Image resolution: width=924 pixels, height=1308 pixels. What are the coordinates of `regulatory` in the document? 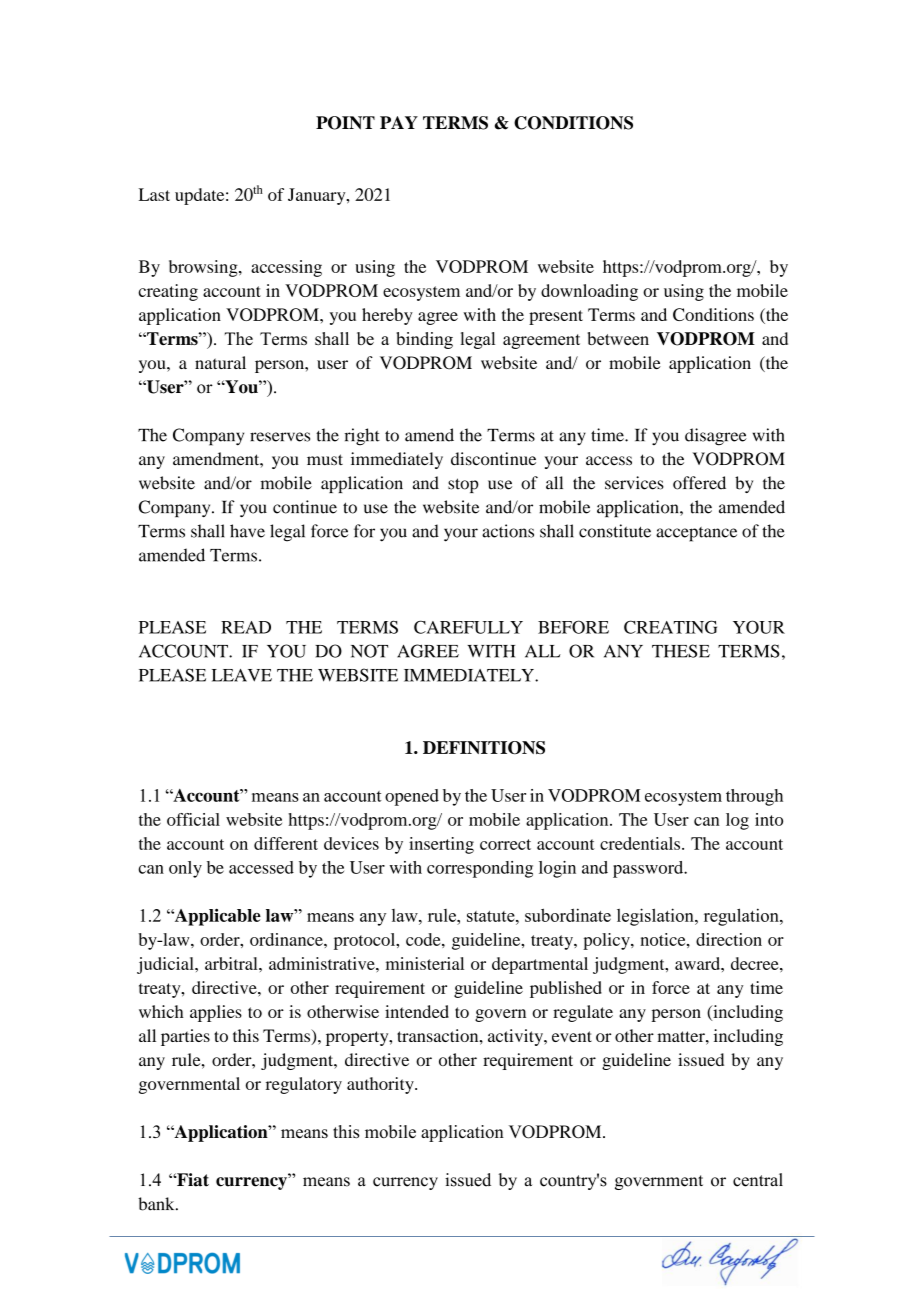 It's located at (304, 1085).
